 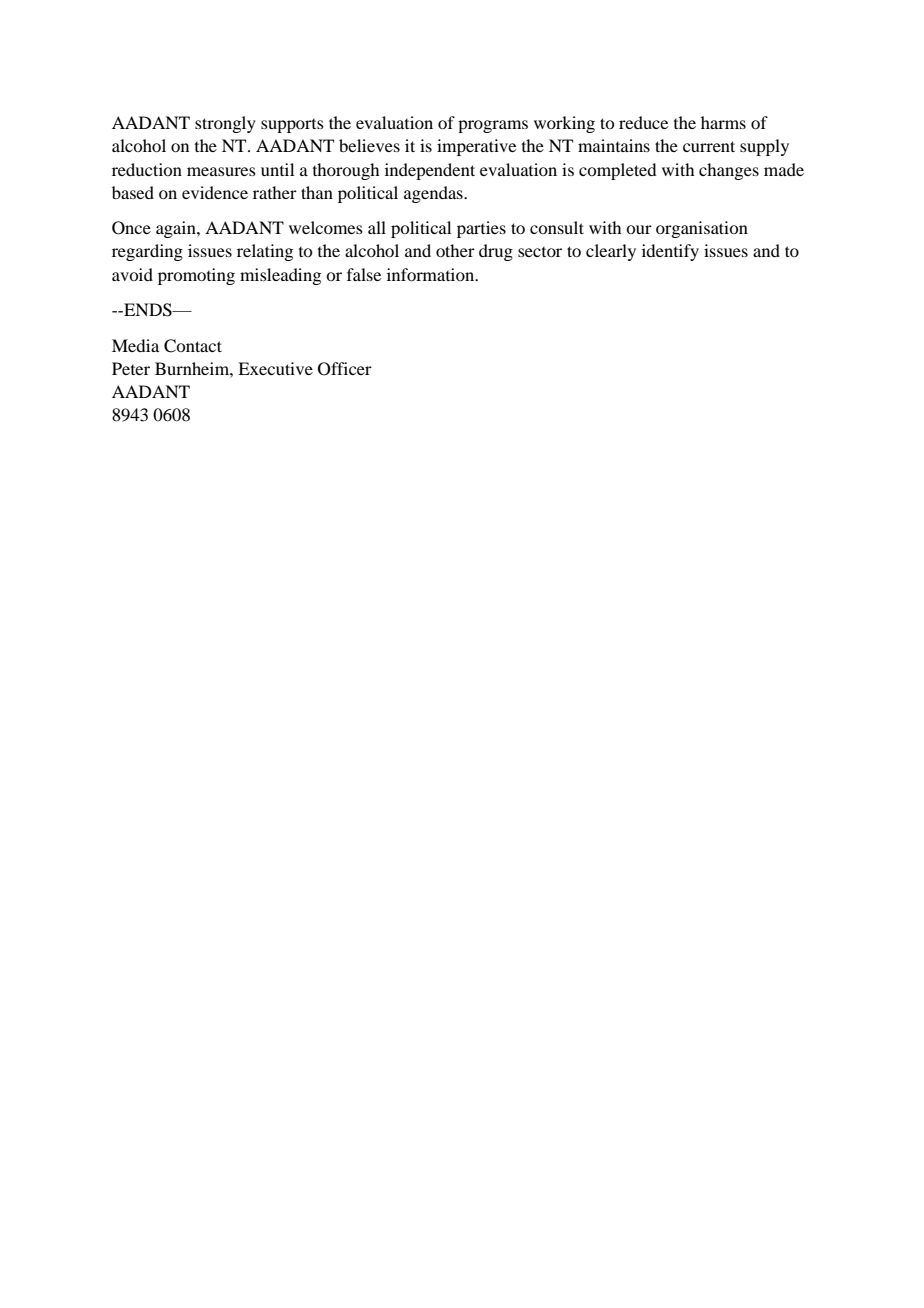 I want to click on promoting, so click(x=196, y=276).
